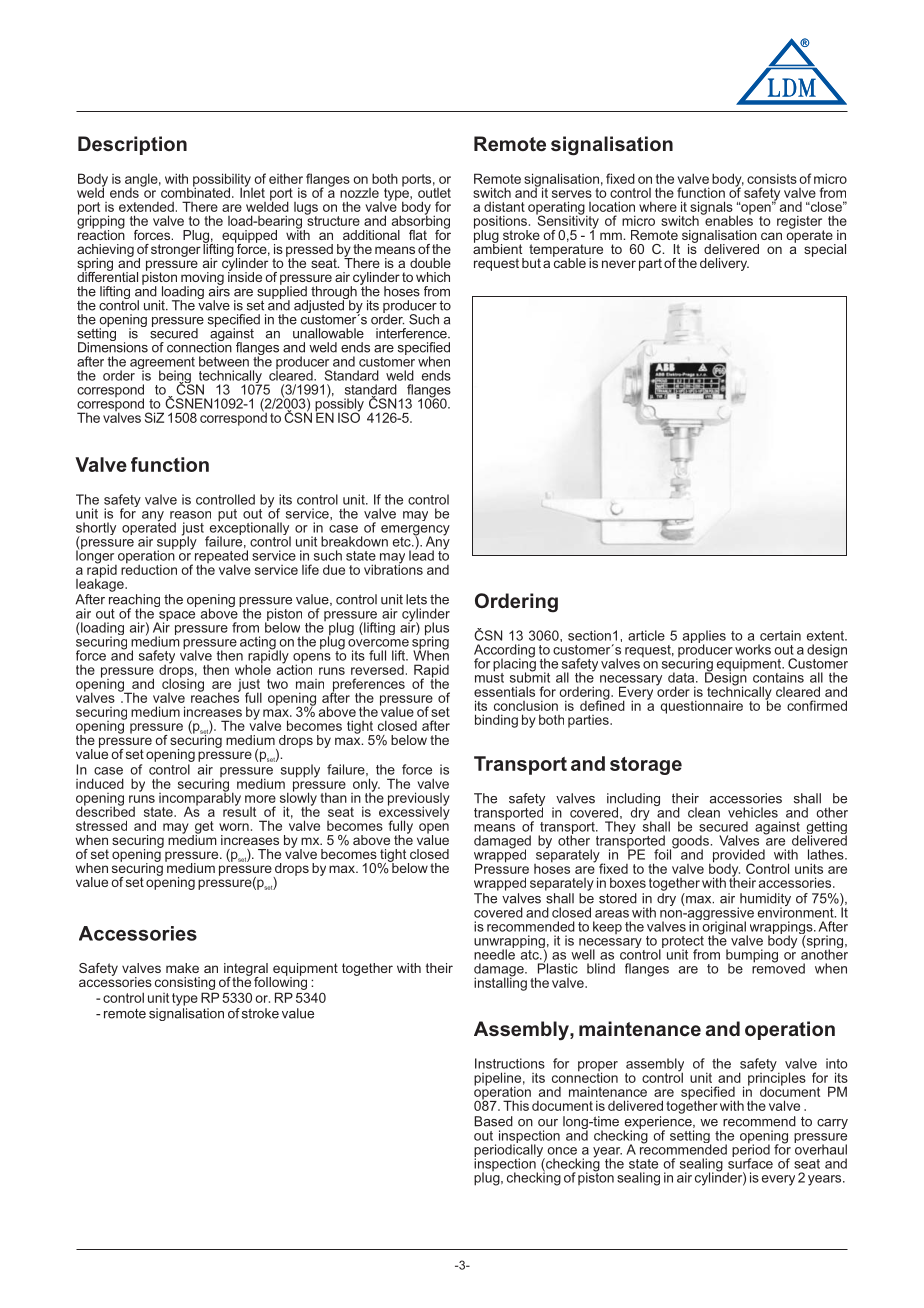  What do you see at coordinates (780, 635) in the screenshot?
I see `certain` at bounding box center [780, 635].
